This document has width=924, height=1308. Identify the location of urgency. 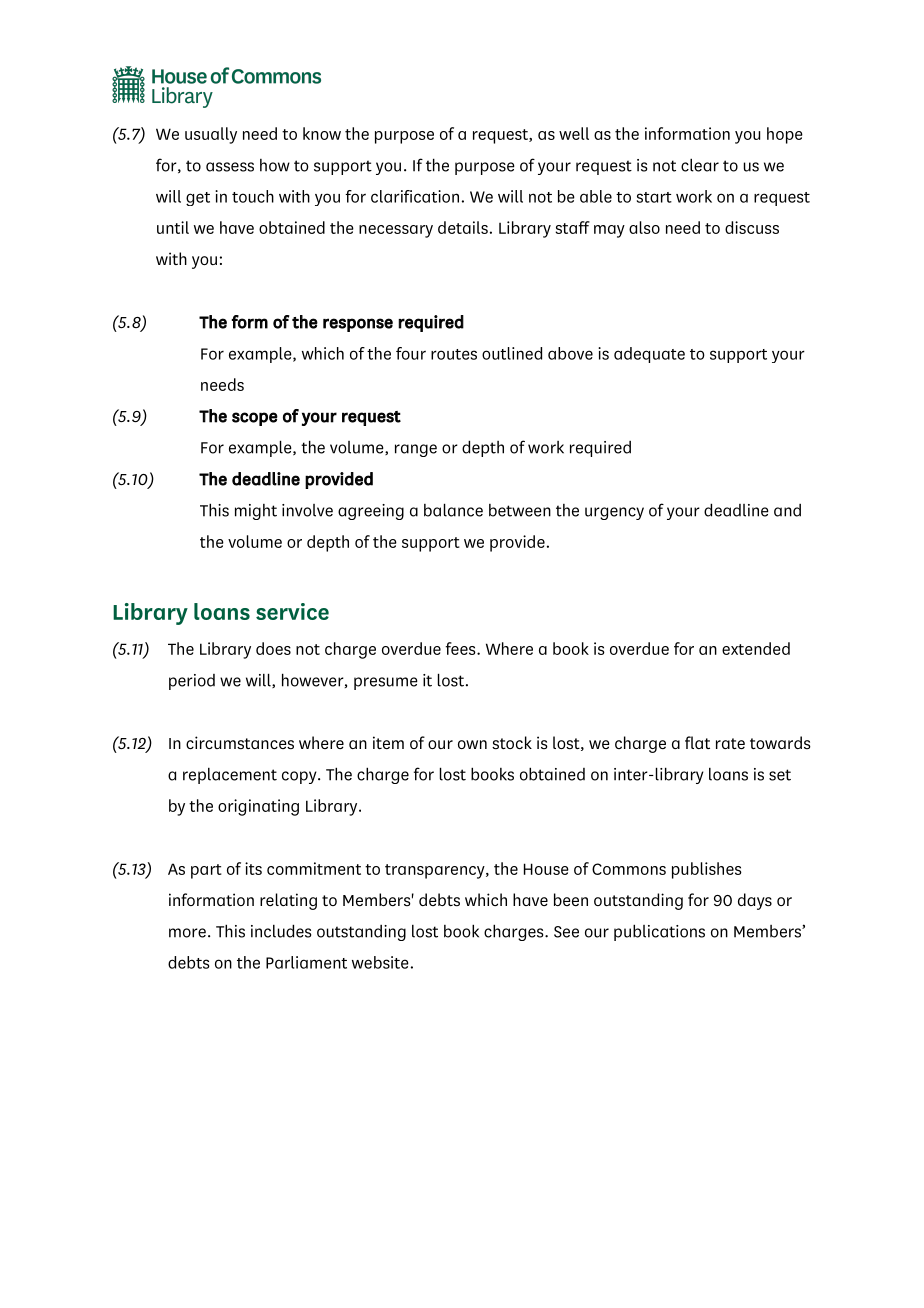
(614, 513).
